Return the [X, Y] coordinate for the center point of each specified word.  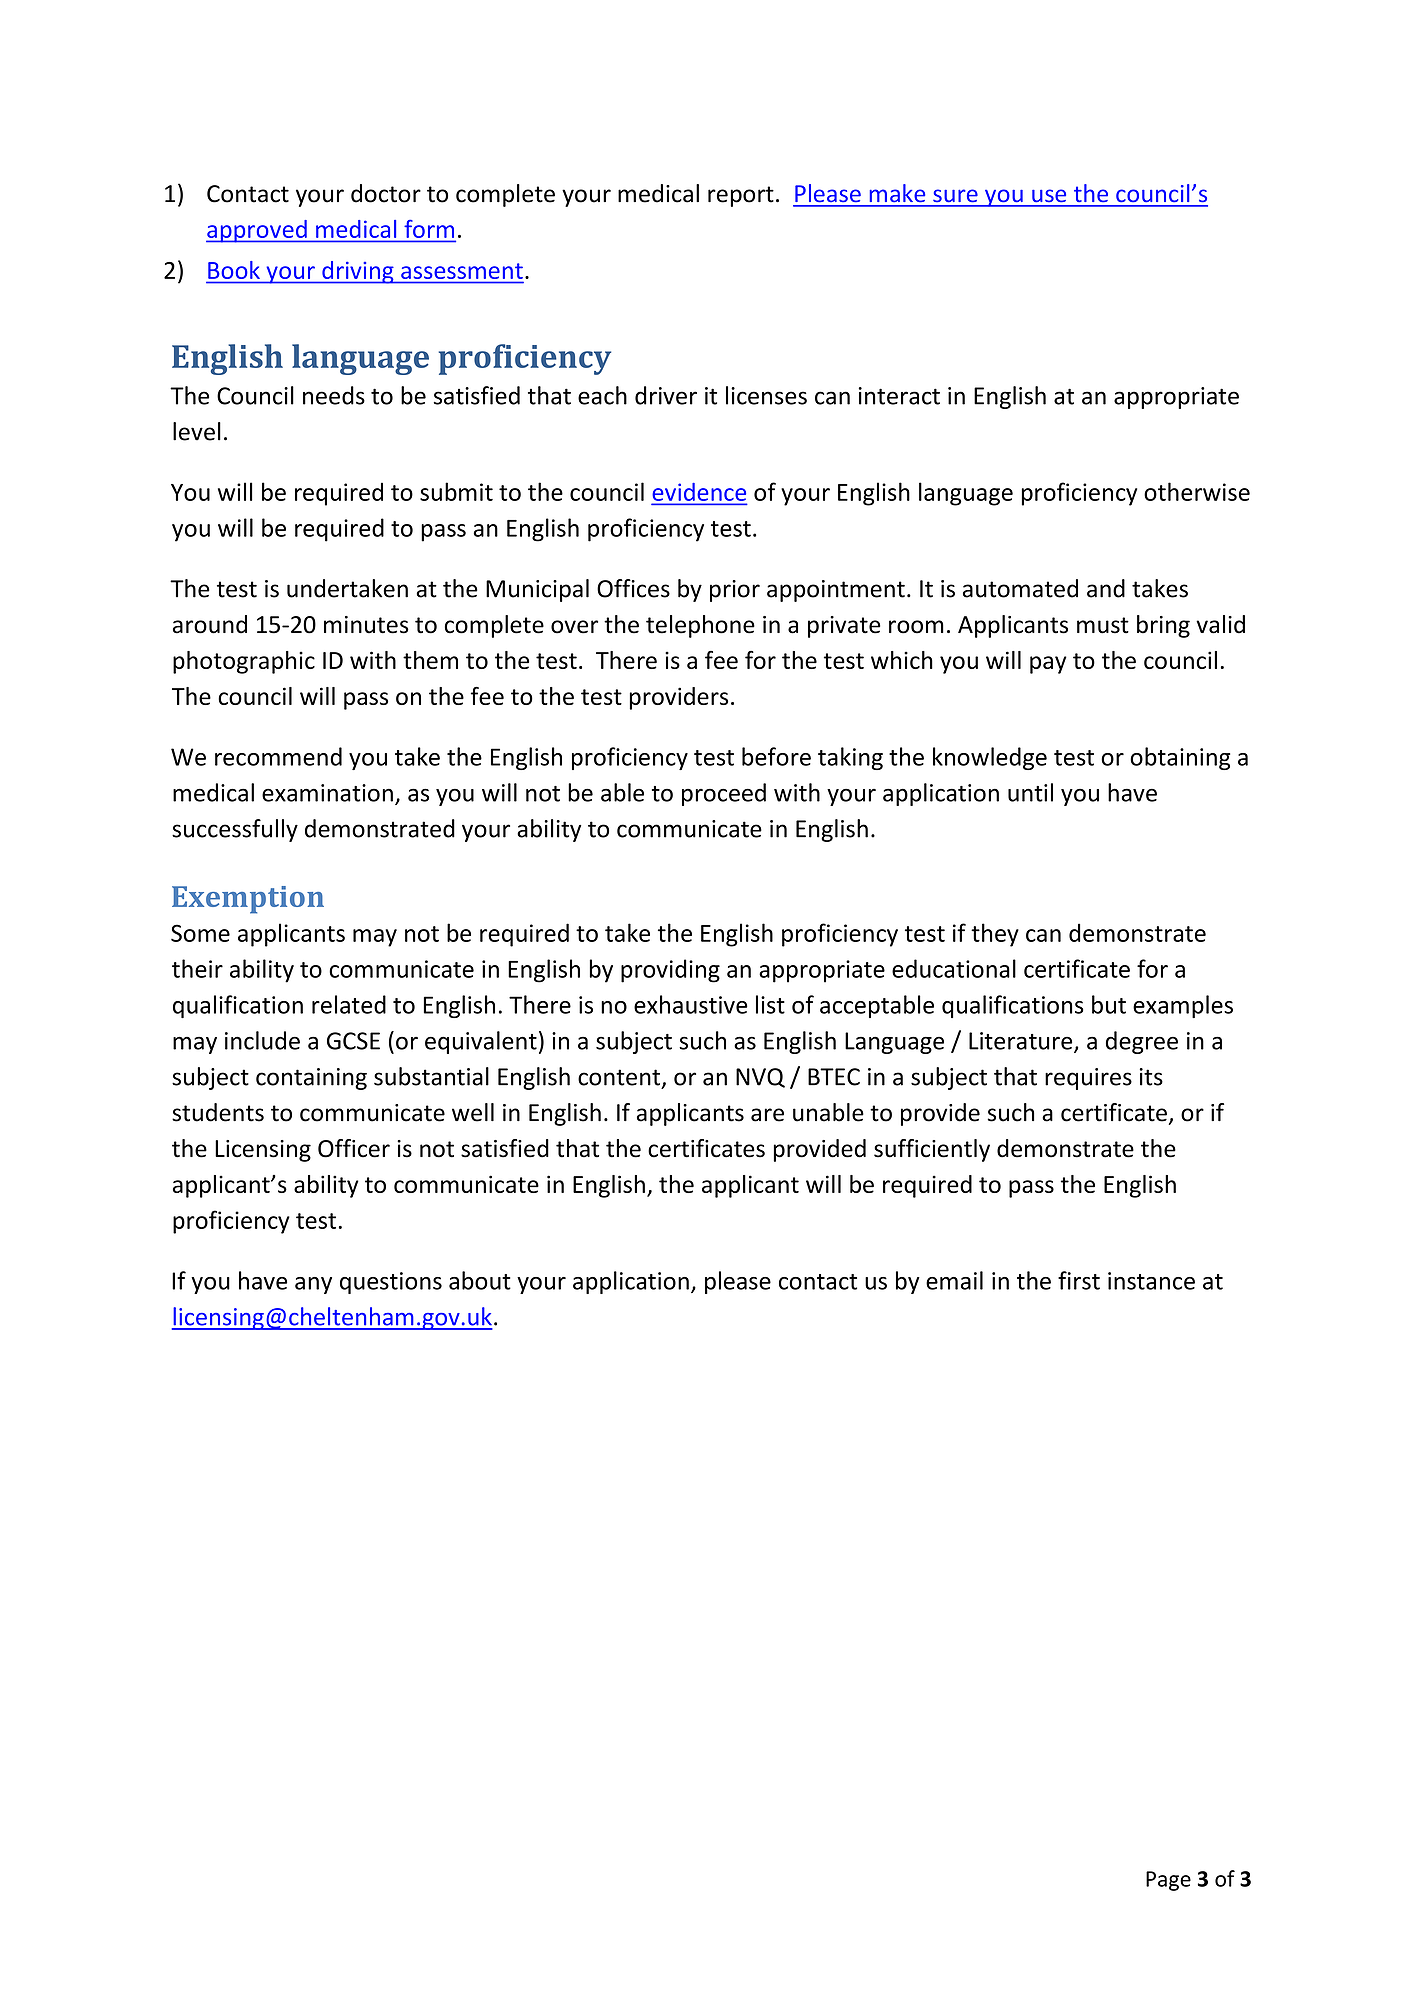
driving [358, 272]
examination [327, 793]
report [741, 196]
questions [391, 1283]
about [480, 1280]
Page [1168, 1881]
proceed [724, 794]
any [313, 1285]
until [1030, 792]
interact [899, 396]
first [1079, 1280]
